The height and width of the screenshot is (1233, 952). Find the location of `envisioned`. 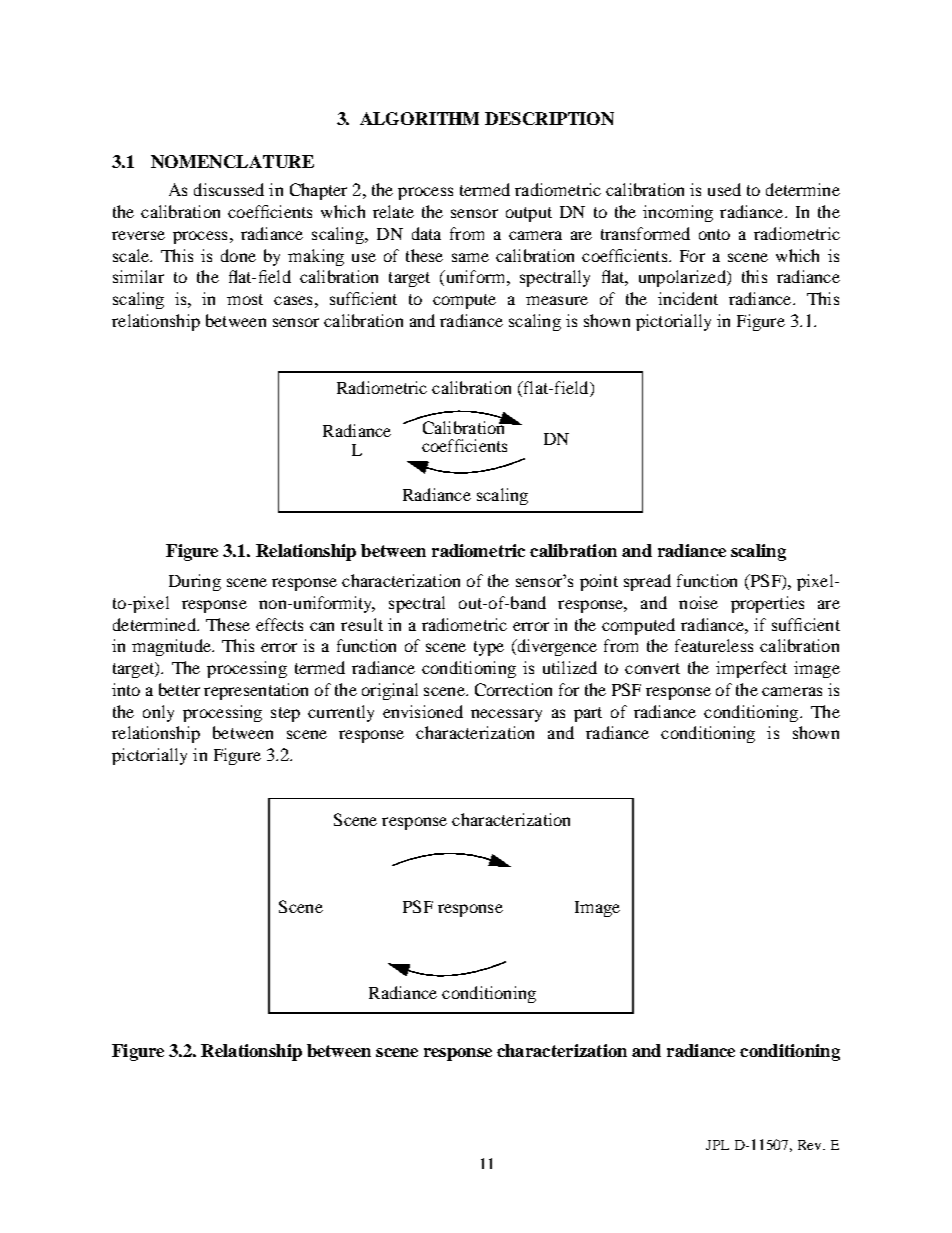

envisioned is located at coordinates (423, 711).
